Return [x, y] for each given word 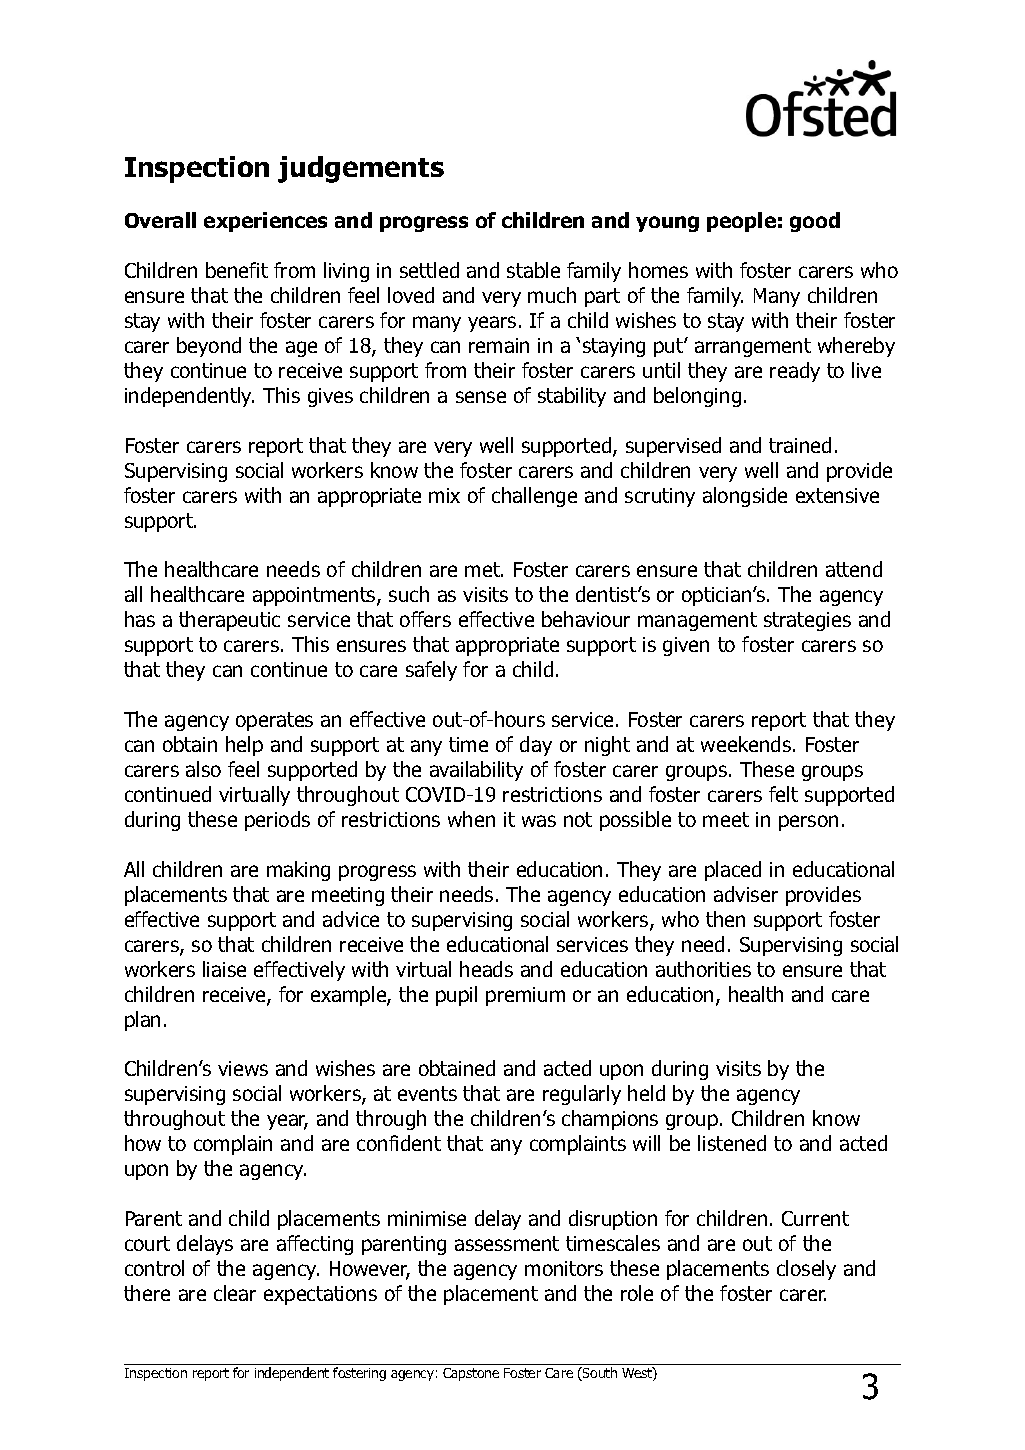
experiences [265, 222]
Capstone [471, 1374]
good [815, 222]
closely [806, 1270]
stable [533, 270]
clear [235, 1293]
